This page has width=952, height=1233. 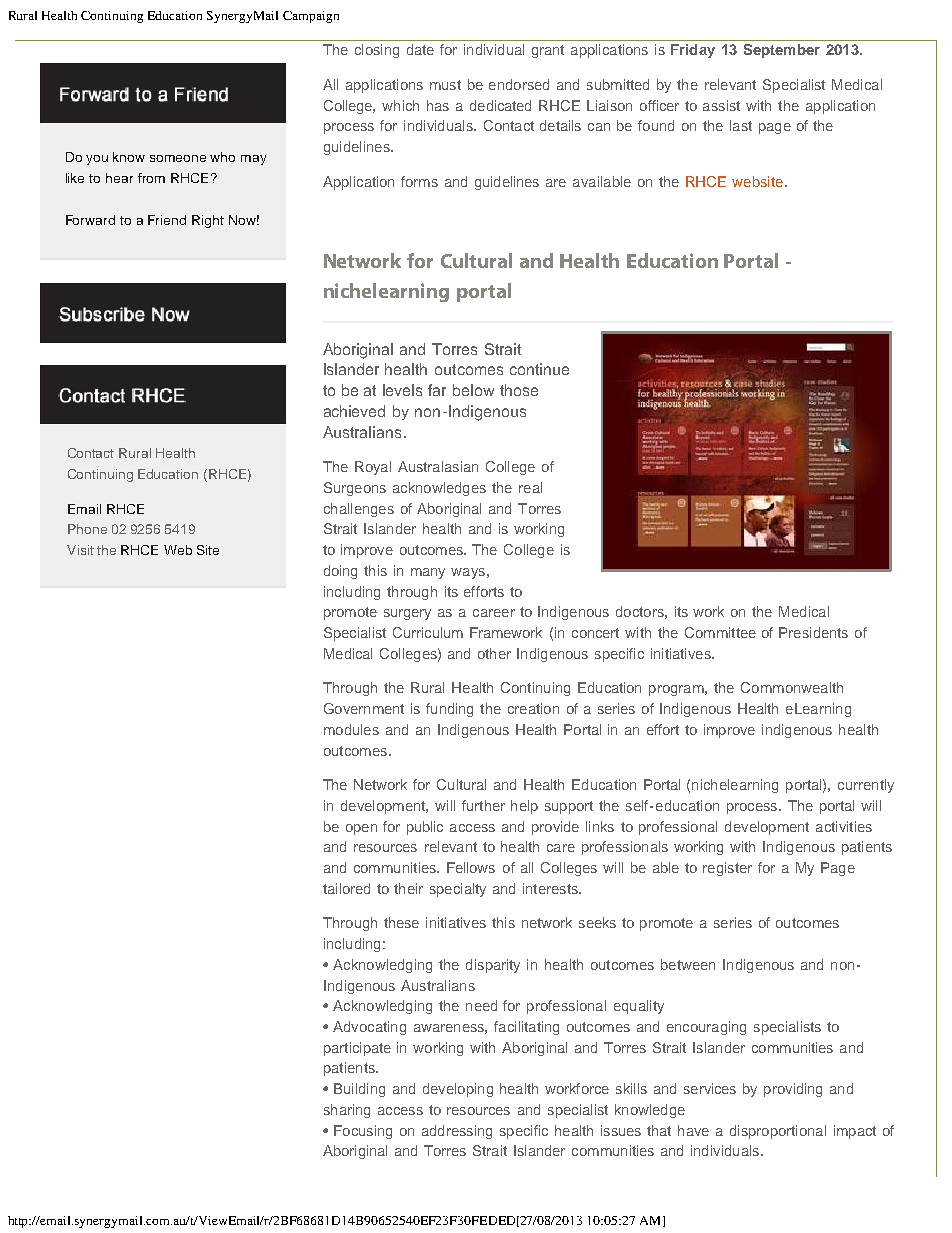 I want to click on tailored, so click(x=346, y=888).
